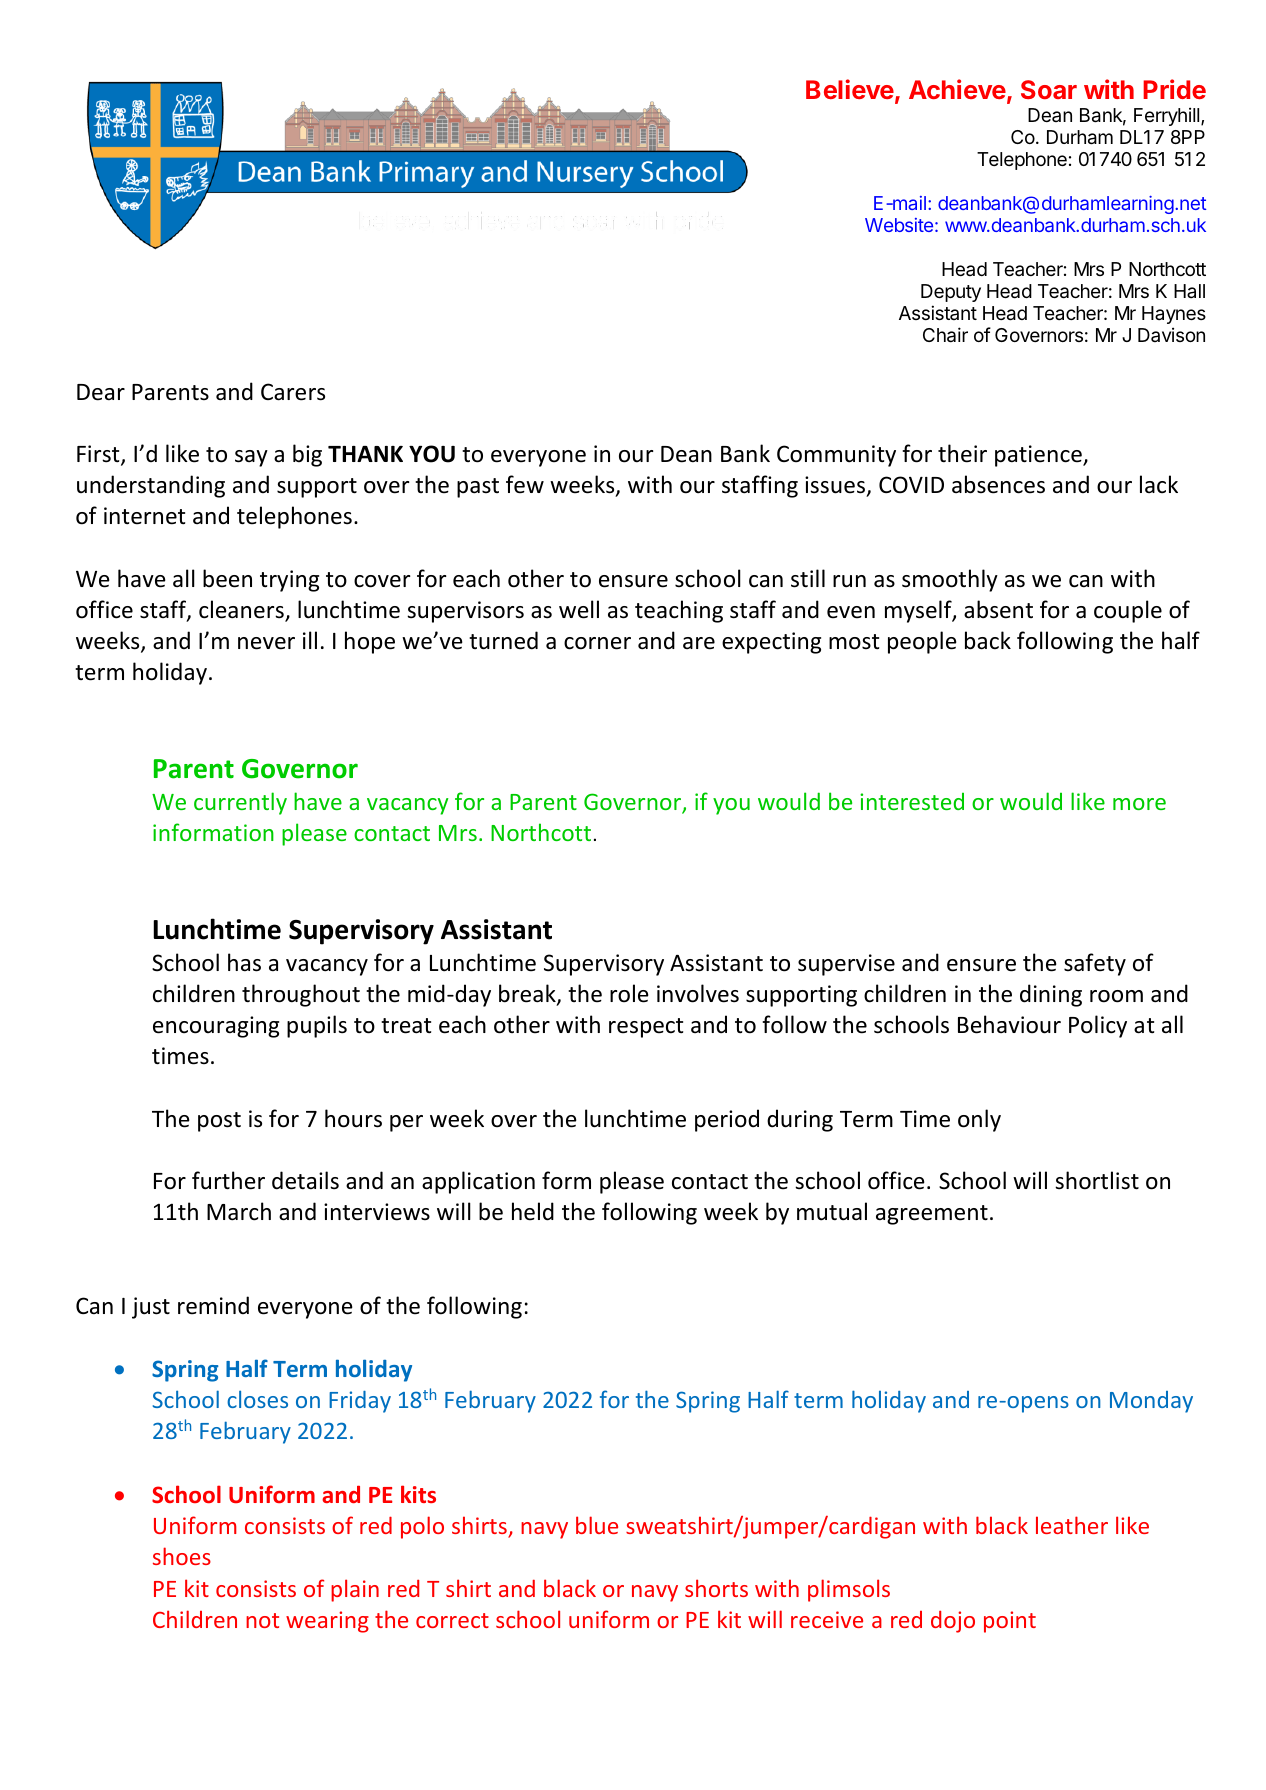 Image resolution: width=1266 pixels, height=1790 pixels. I want to click on Carers, so click(293, 392).
